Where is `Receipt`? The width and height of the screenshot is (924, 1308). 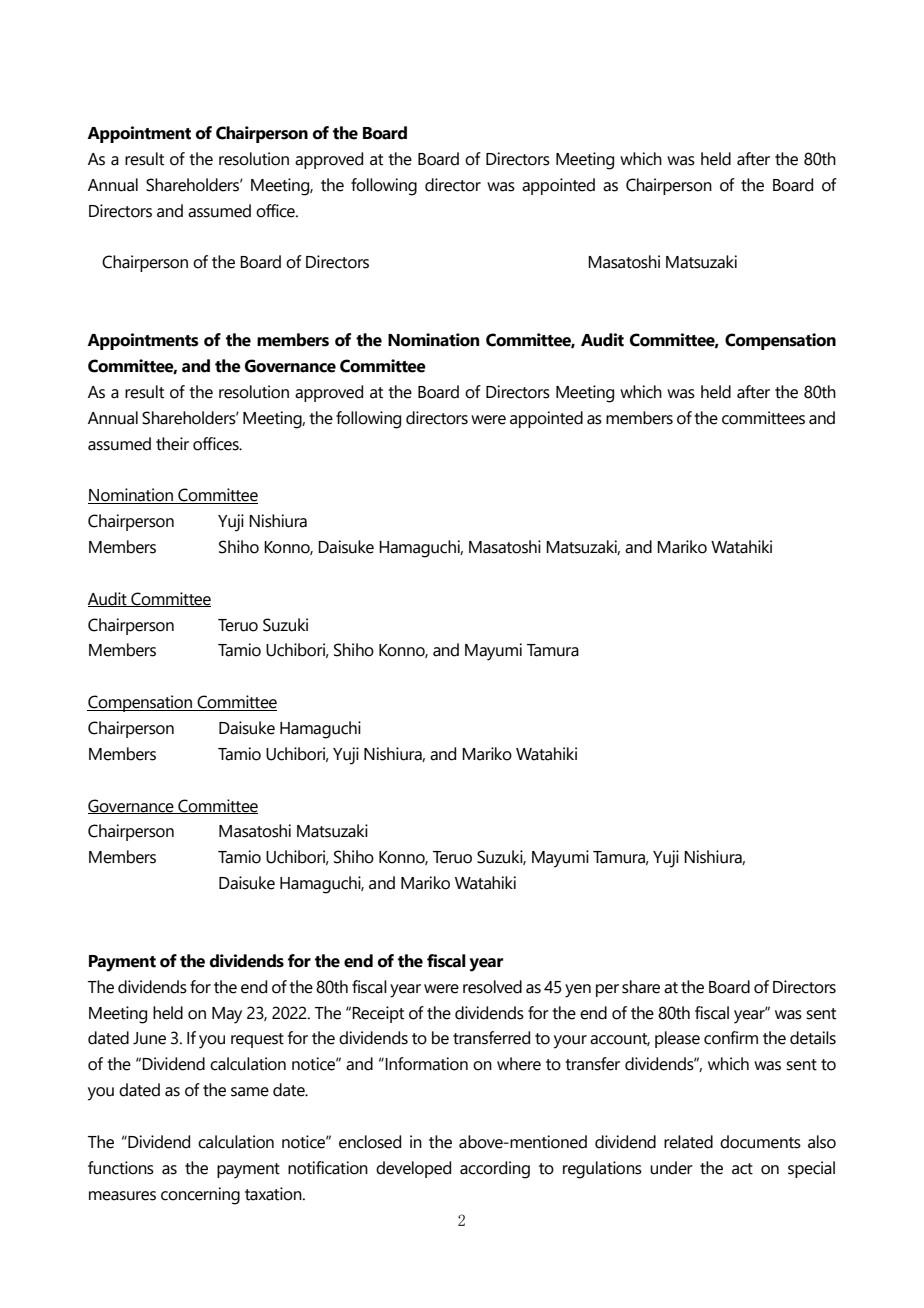 Receipt is located at coordinates (378, 1014).
